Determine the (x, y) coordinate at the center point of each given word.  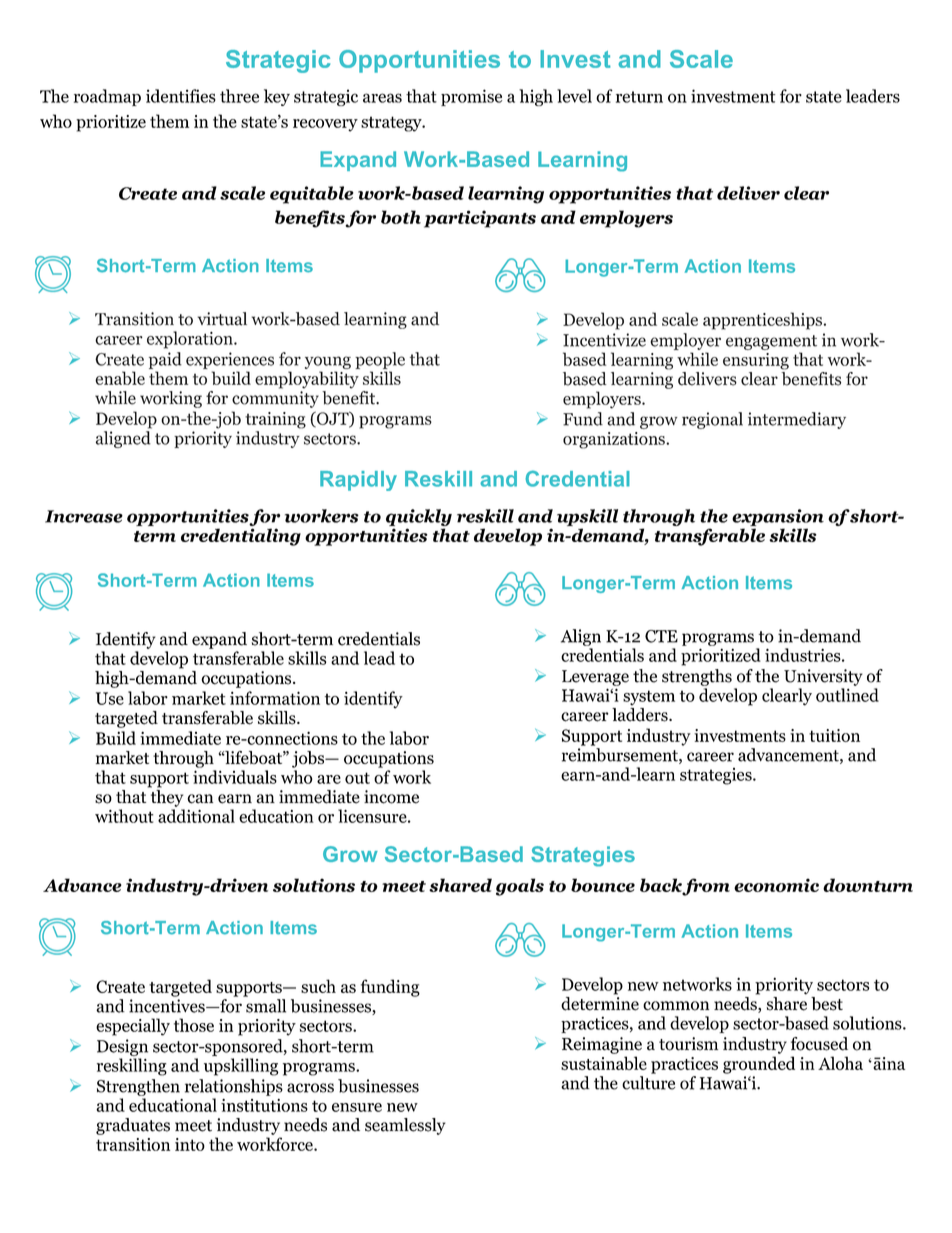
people (380, 360)
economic (776, 885)
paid (165, 360)
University (823, 677)
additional (196, 816)
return (639, 97)
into (190, 1144)
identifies (181, 96)
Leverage (595, 678)
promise (471, 97)
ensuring (756, 361)
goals (520, 887)
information (275, 698)
